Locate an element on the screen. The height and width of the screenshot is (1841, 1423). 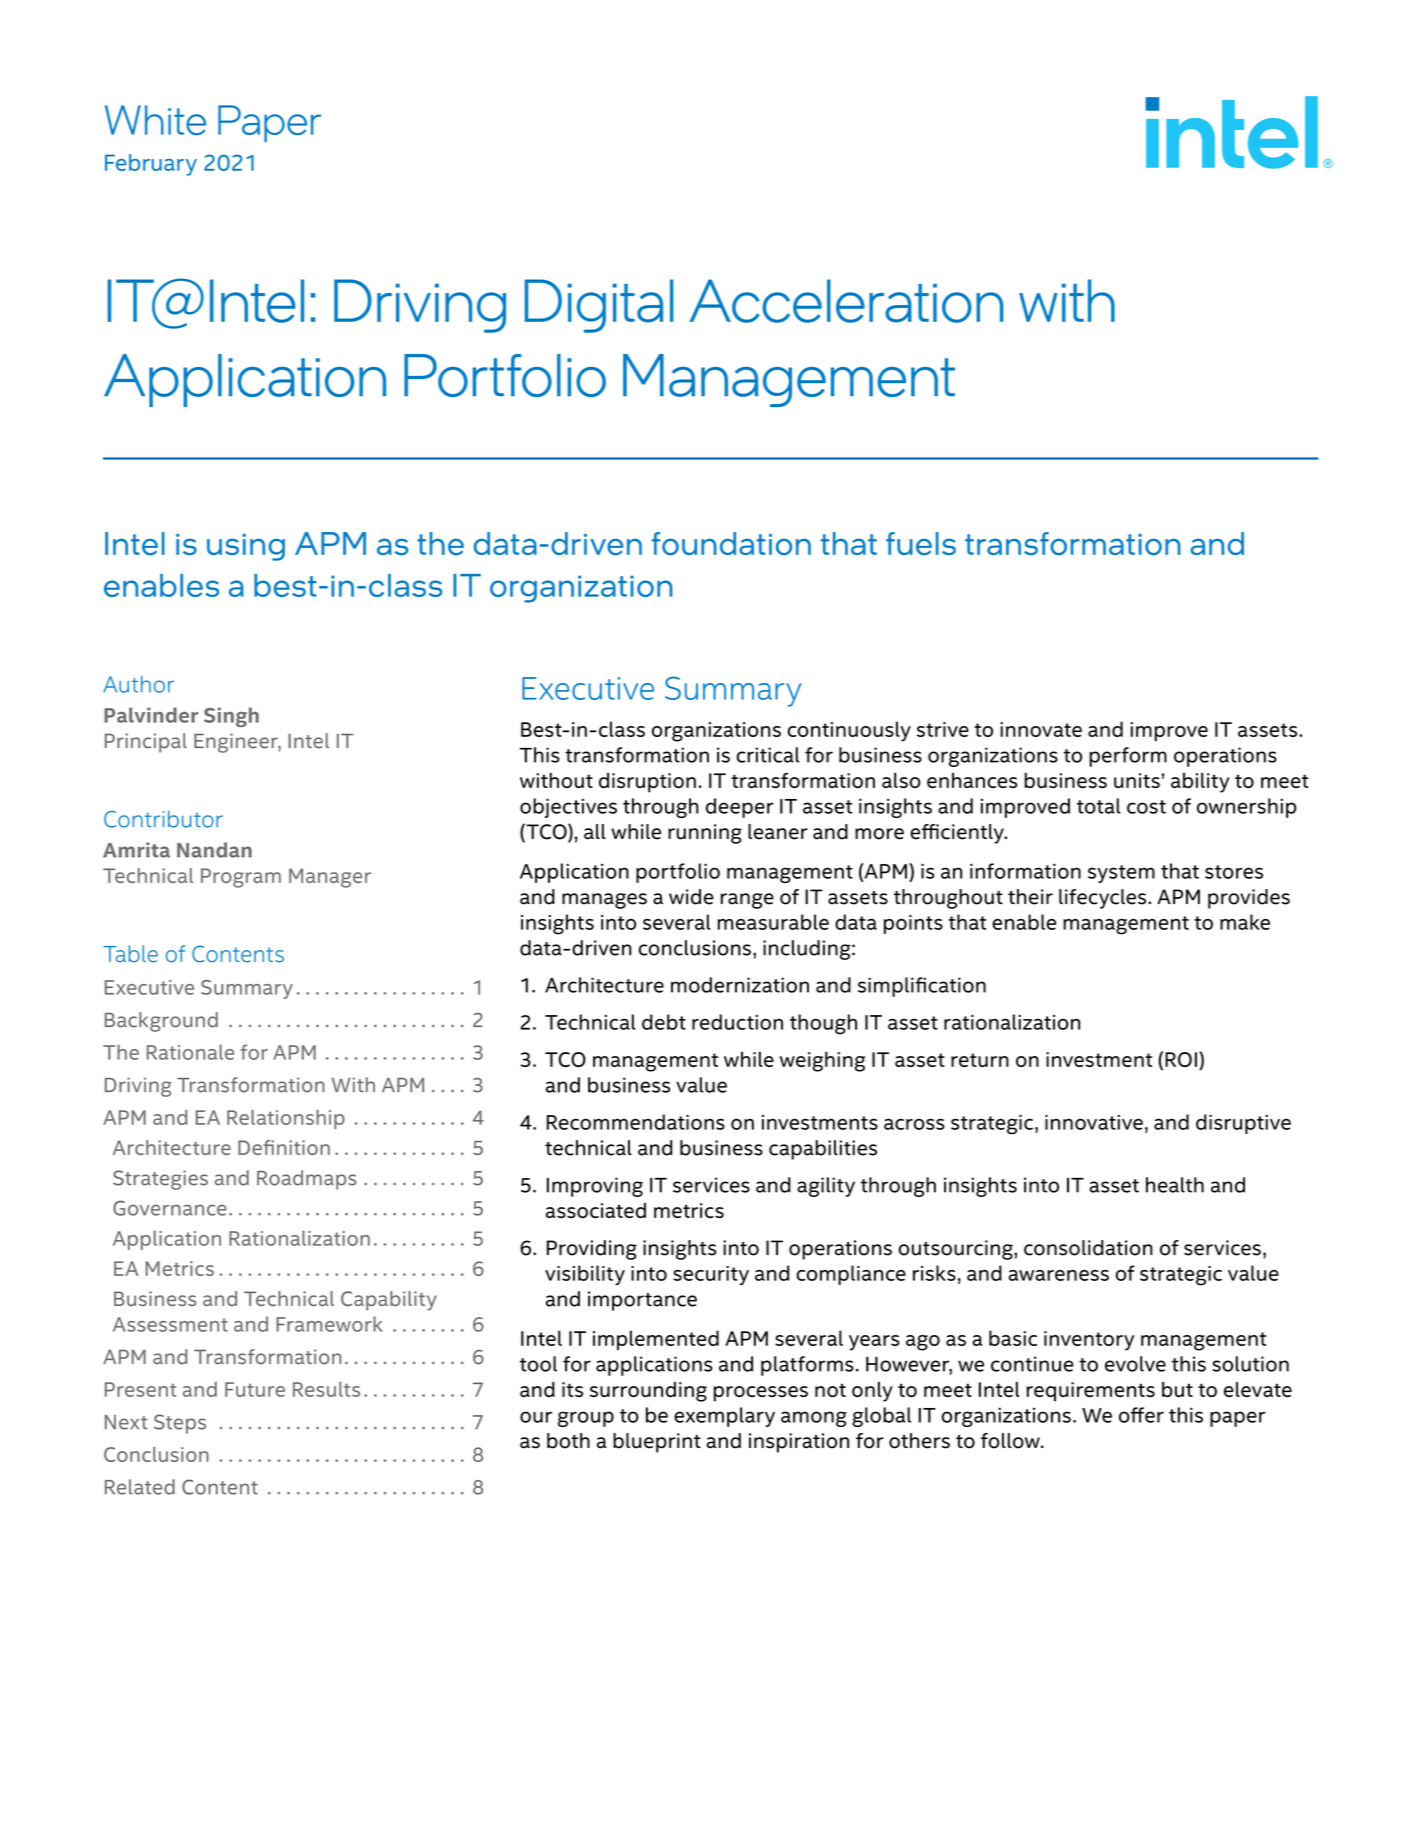
deeper is located at coordinates (740, 808).
